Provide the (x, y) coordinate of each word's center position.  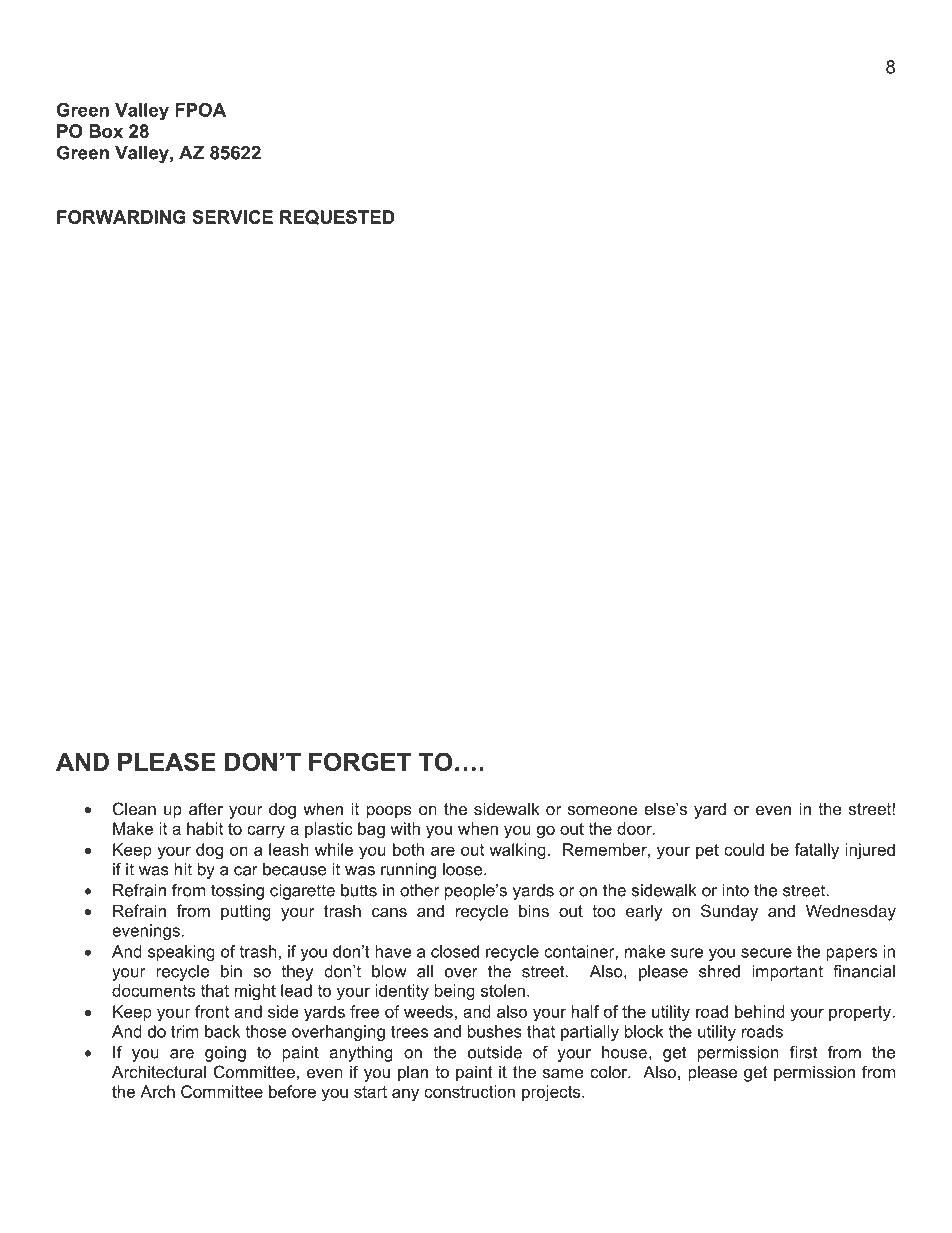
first (804, 1052)
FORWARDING (121, 217)
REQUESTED (337, 217)
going (225, 1054)
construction (469, 1091)
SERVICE (232, 217)
